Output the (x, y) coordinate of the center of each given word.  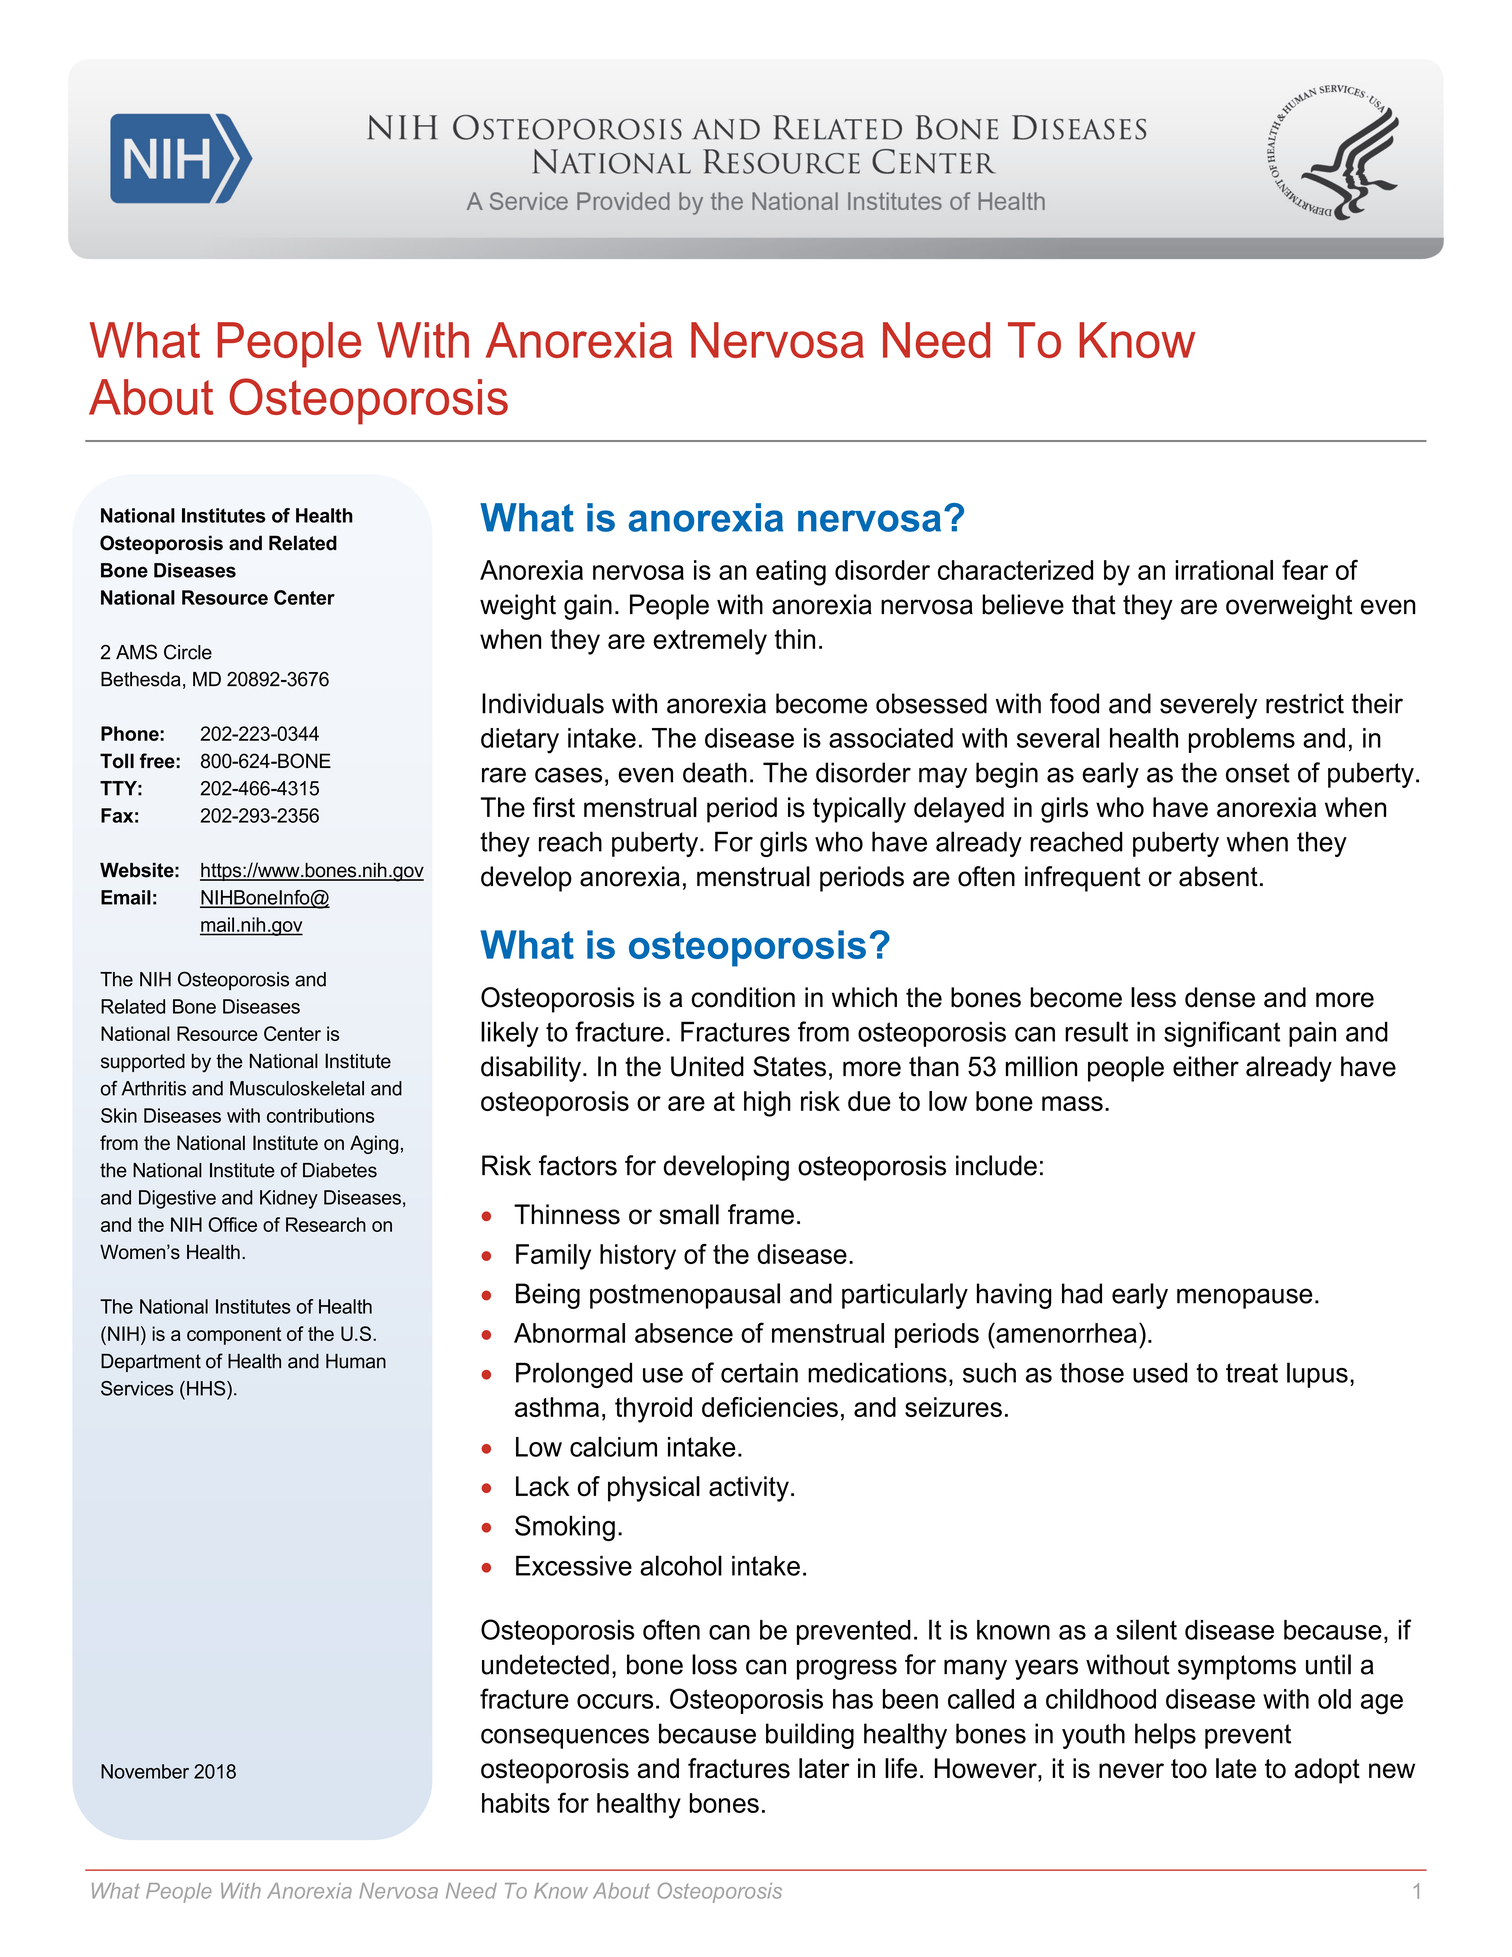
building (810, 1736)
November (145, 1771)
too (1189, 1769)
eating (791, 573)
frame (761, 1214)
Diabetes (340, 1170)
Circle (188, 652)
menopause (1245, 1298)
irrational (1224, 570)
